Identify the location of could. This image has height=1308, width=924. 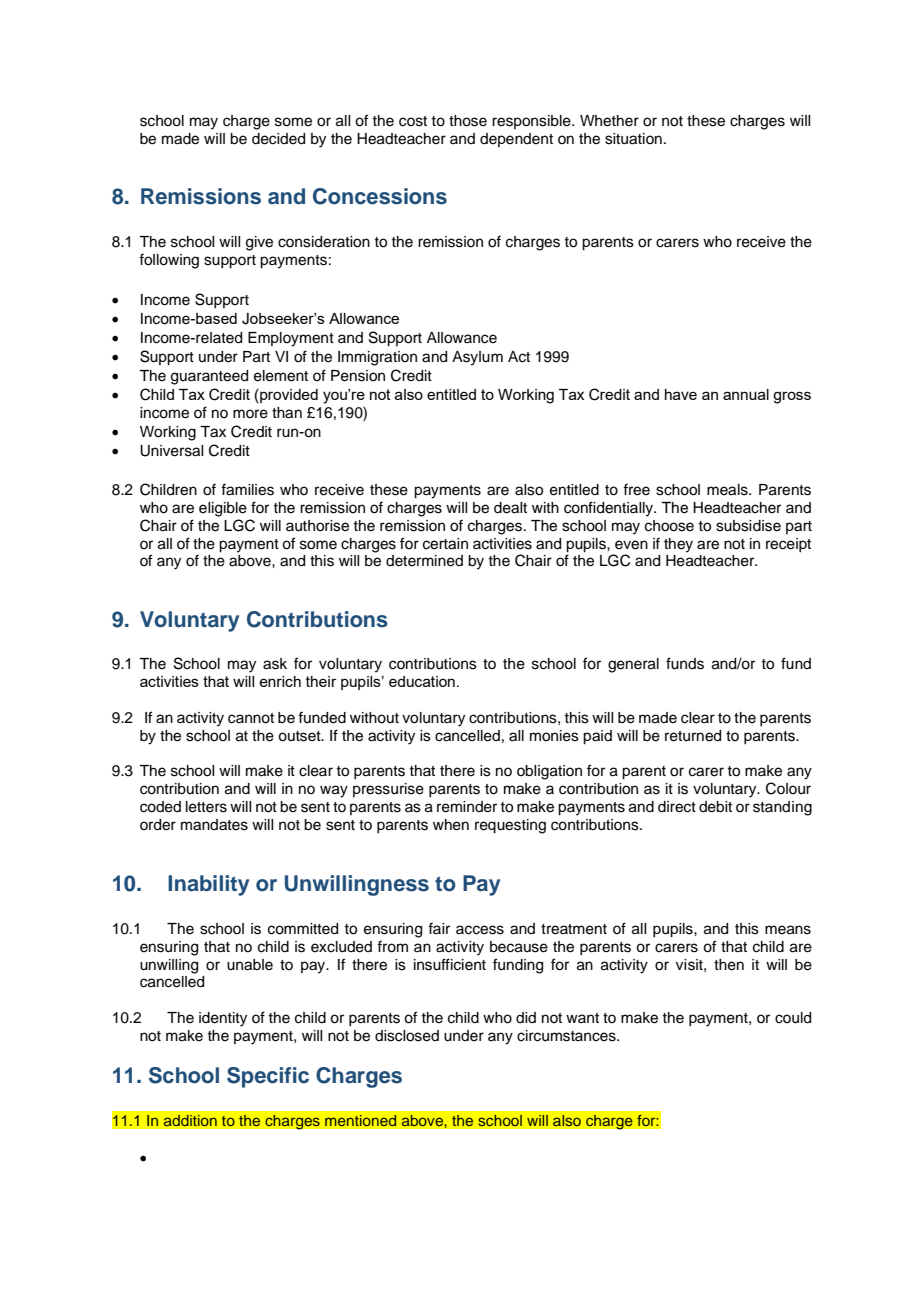
(793, 1018).
